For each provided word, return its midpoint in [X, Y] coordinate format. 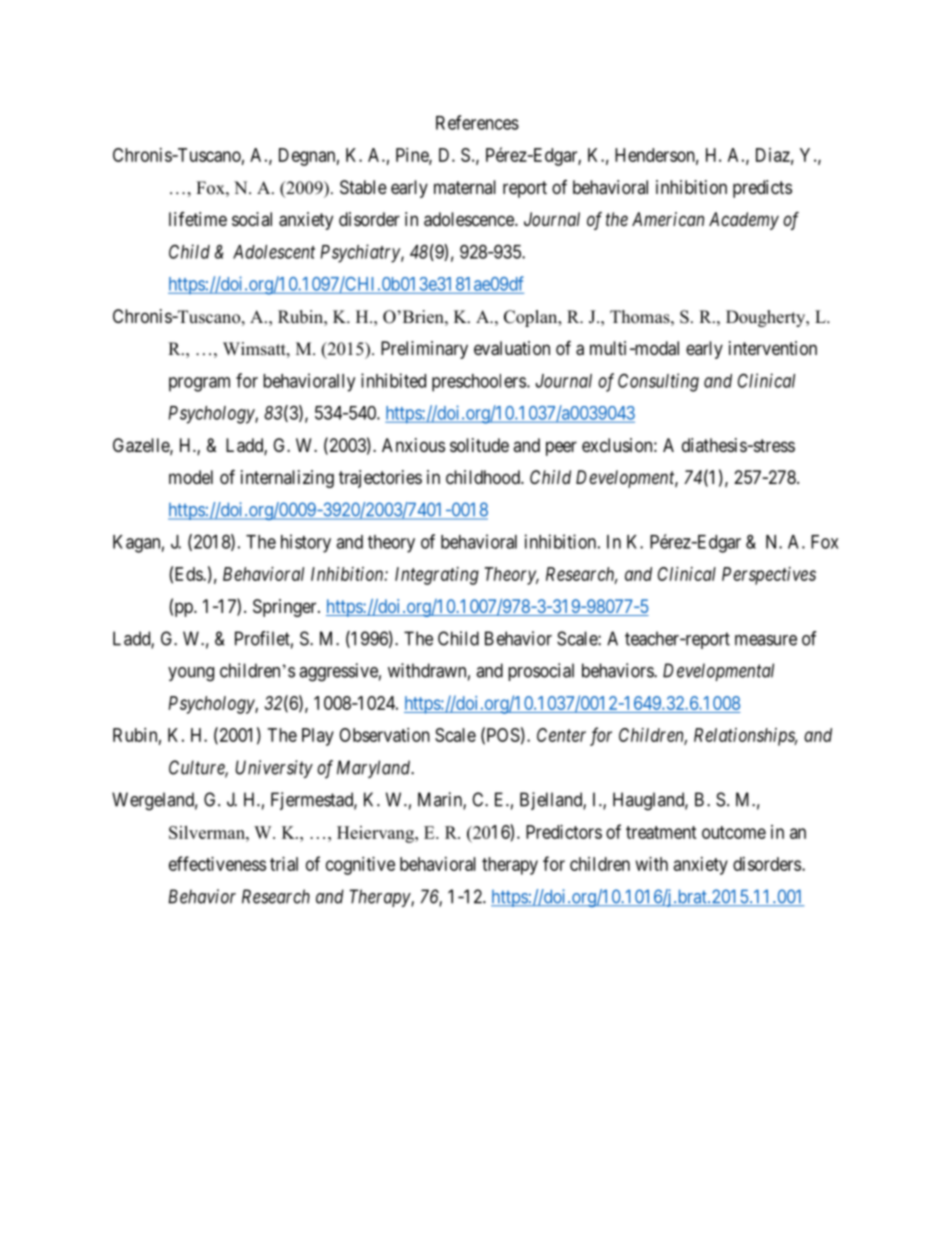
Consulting [658, 382]
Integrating [437, 576]
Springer [286, 608]
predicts [762, 189]
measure [766, 640]
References [477, 122]
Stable [363, 187]
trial [284, 864]
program [199, 384]
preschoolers [479, 383]
